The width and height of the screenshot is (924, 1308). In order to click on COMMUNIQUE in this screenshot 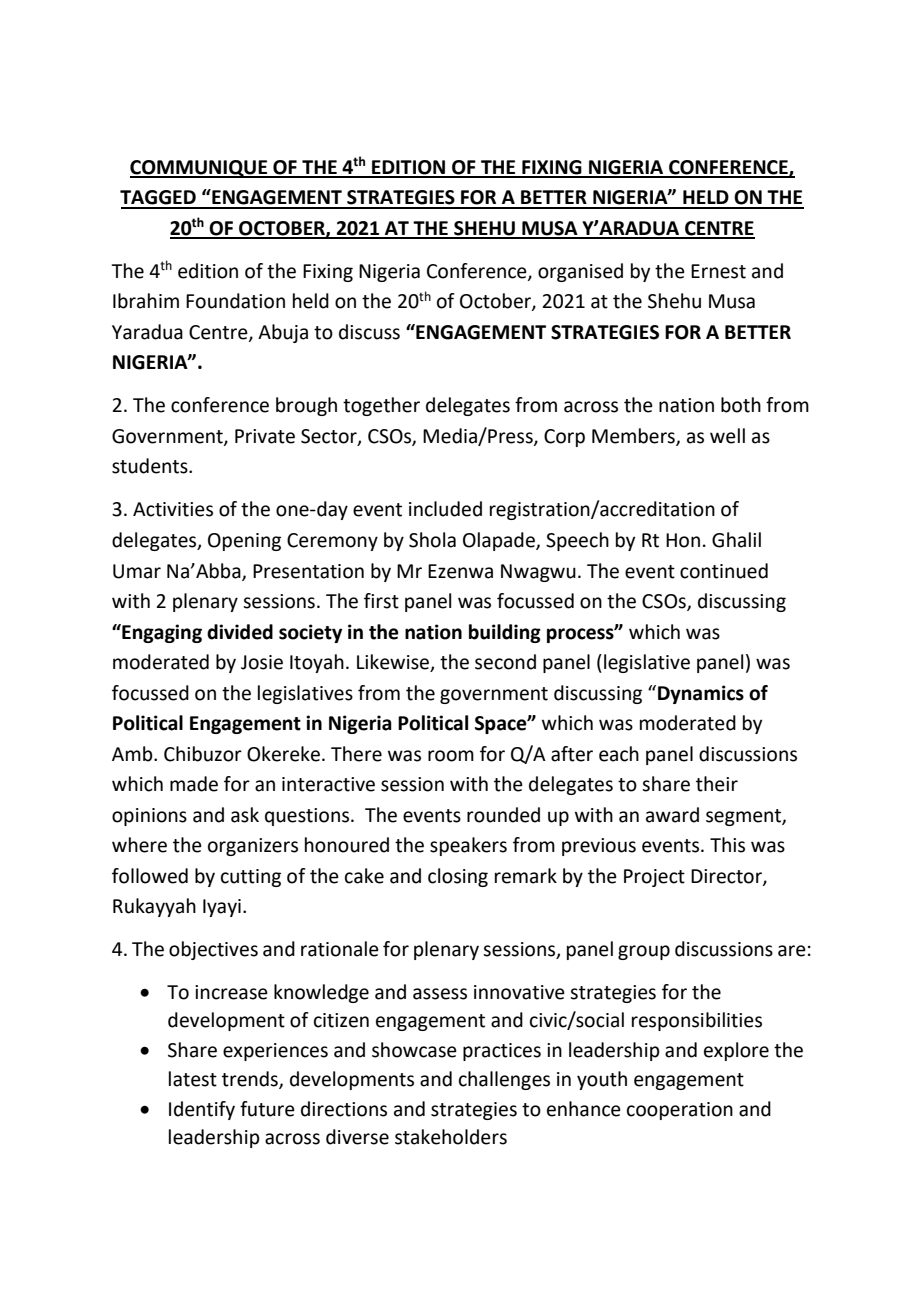, I will do `click(200, 169)`.
